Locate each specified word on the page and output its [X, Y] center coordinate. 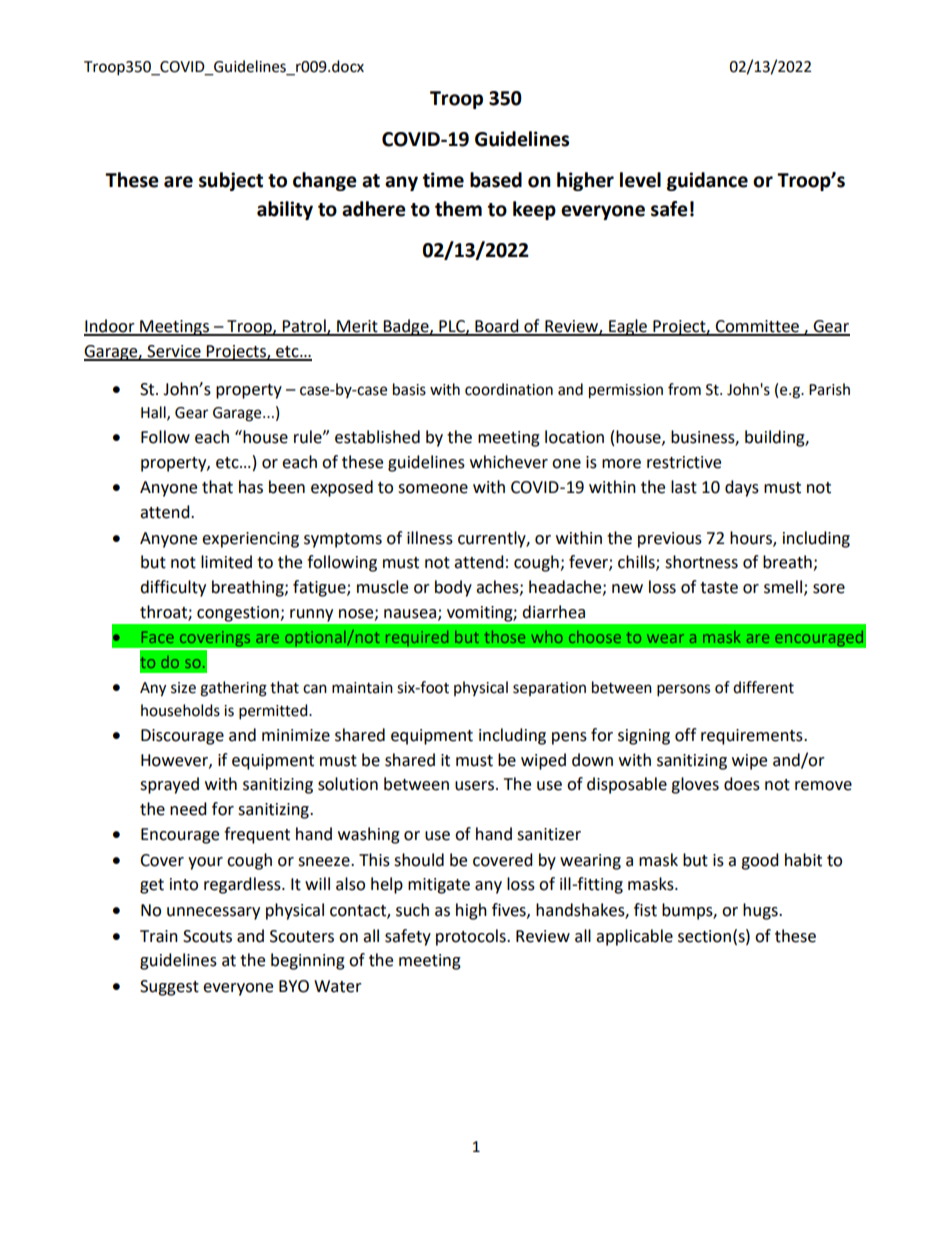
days [742, 488]
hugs [761, 911]
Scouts [207, 936]
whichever [509, 462]
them [458, 209]
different [763, 687]
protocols [472, 937]
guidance [707, 181]
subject [231, 181]
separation [549, 689]
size [183, 688]
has [251, 487]
